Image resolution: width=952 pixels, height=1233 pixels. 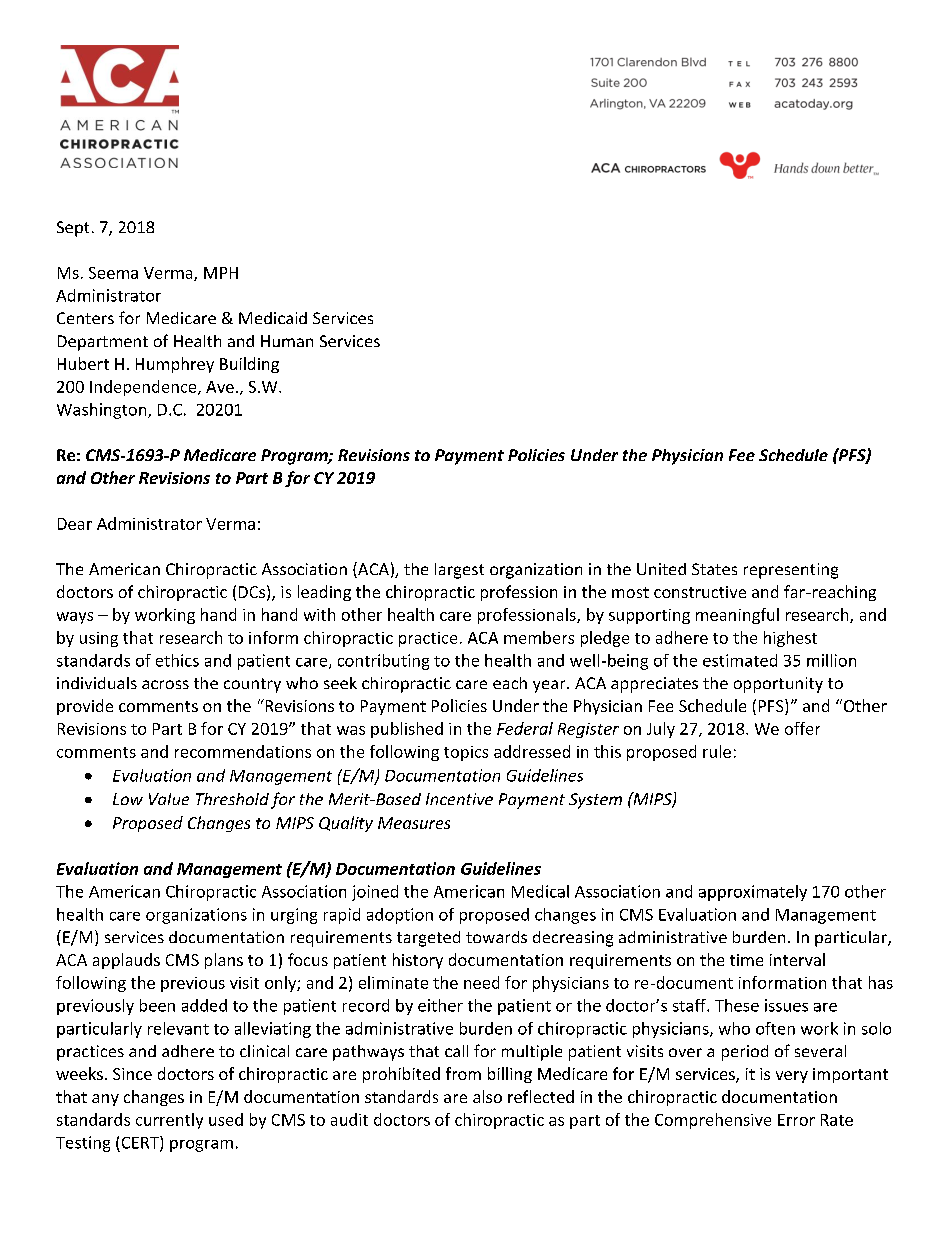 I want to click on opportunity, so click(x=778, y=685).
